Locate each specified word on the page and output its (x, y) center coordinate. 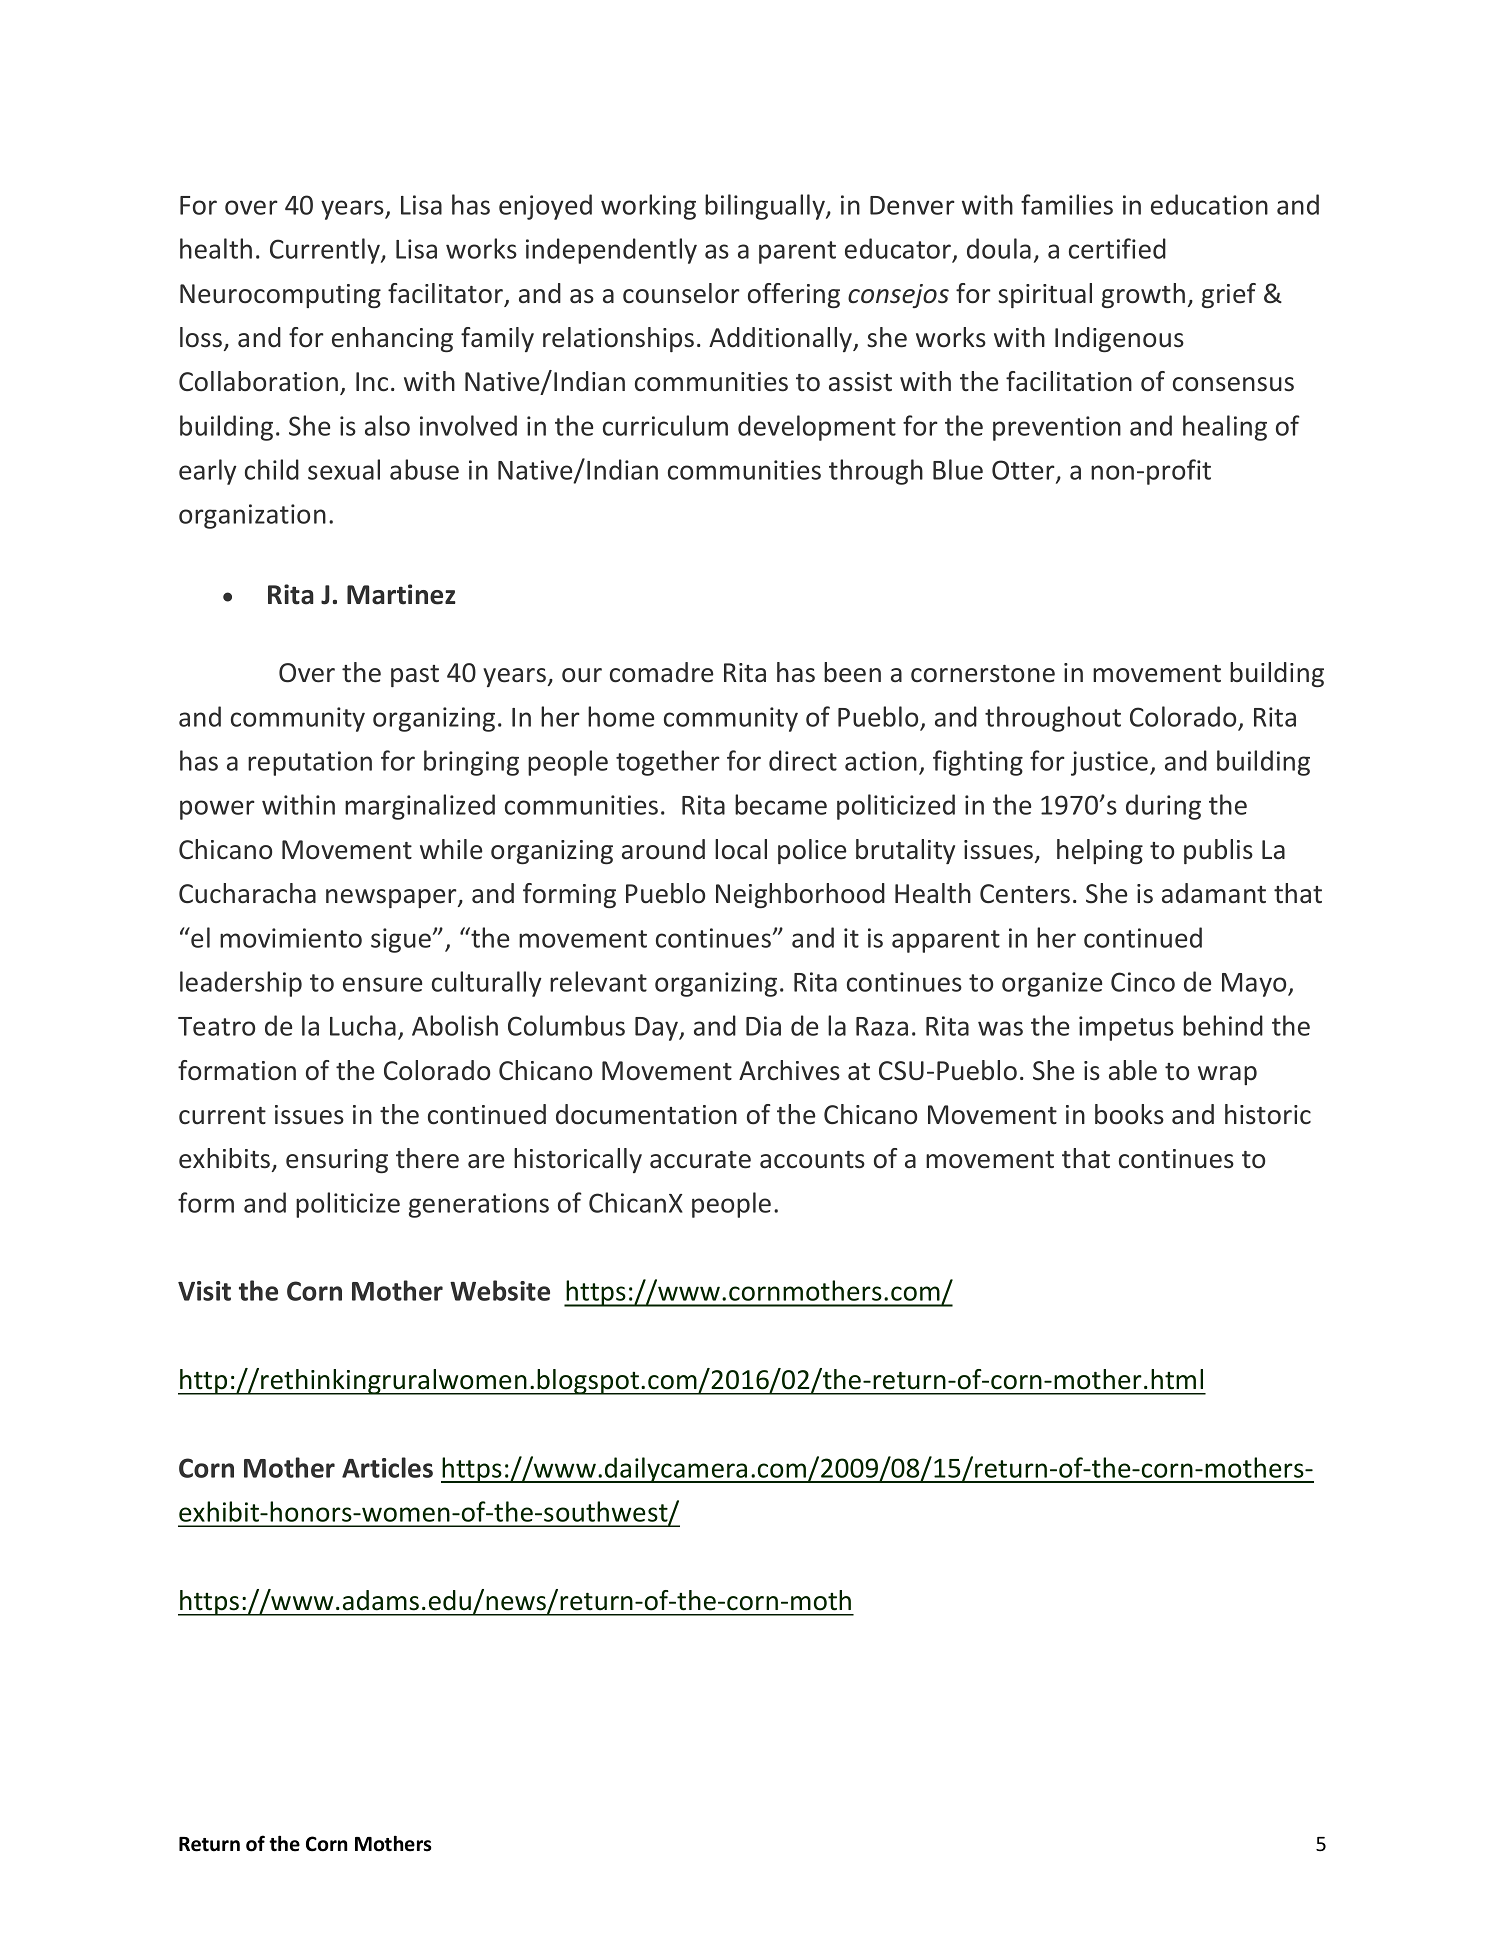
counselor (681, 293)
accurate (700, 1160)
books (1129, 1114)
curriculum (665, 425)
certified (1117, 248)
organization (252, 516)
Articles (387, 1467)
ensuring (337, 1161)
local (741, 849)
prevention (1057, 428)
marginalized (420, 807)
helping (1100, 851)
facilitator (447, 294)
